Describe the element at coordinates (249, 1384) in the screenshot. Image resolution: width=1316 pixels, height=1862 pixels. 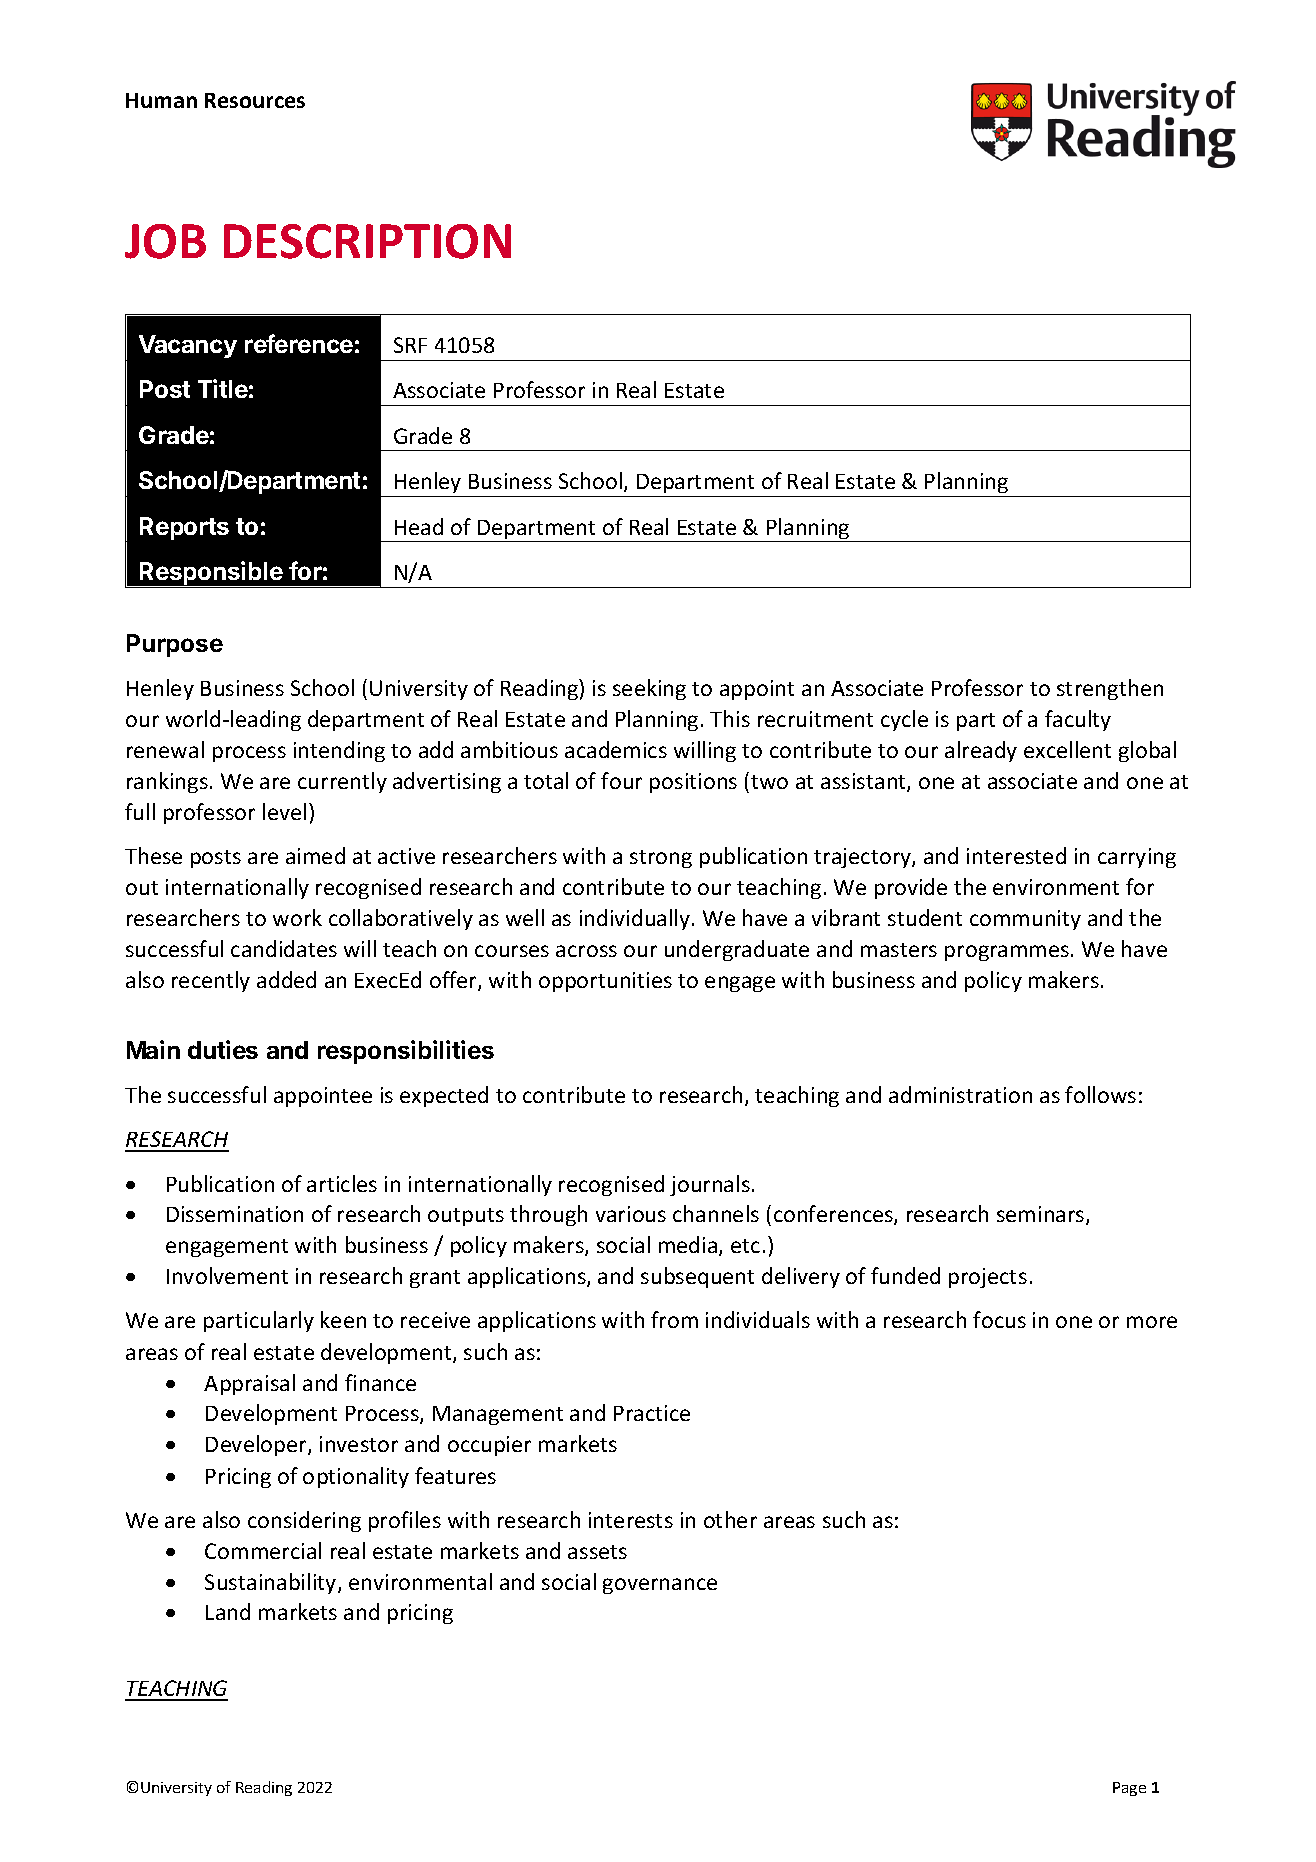
I see `Appraisal` at that location.
